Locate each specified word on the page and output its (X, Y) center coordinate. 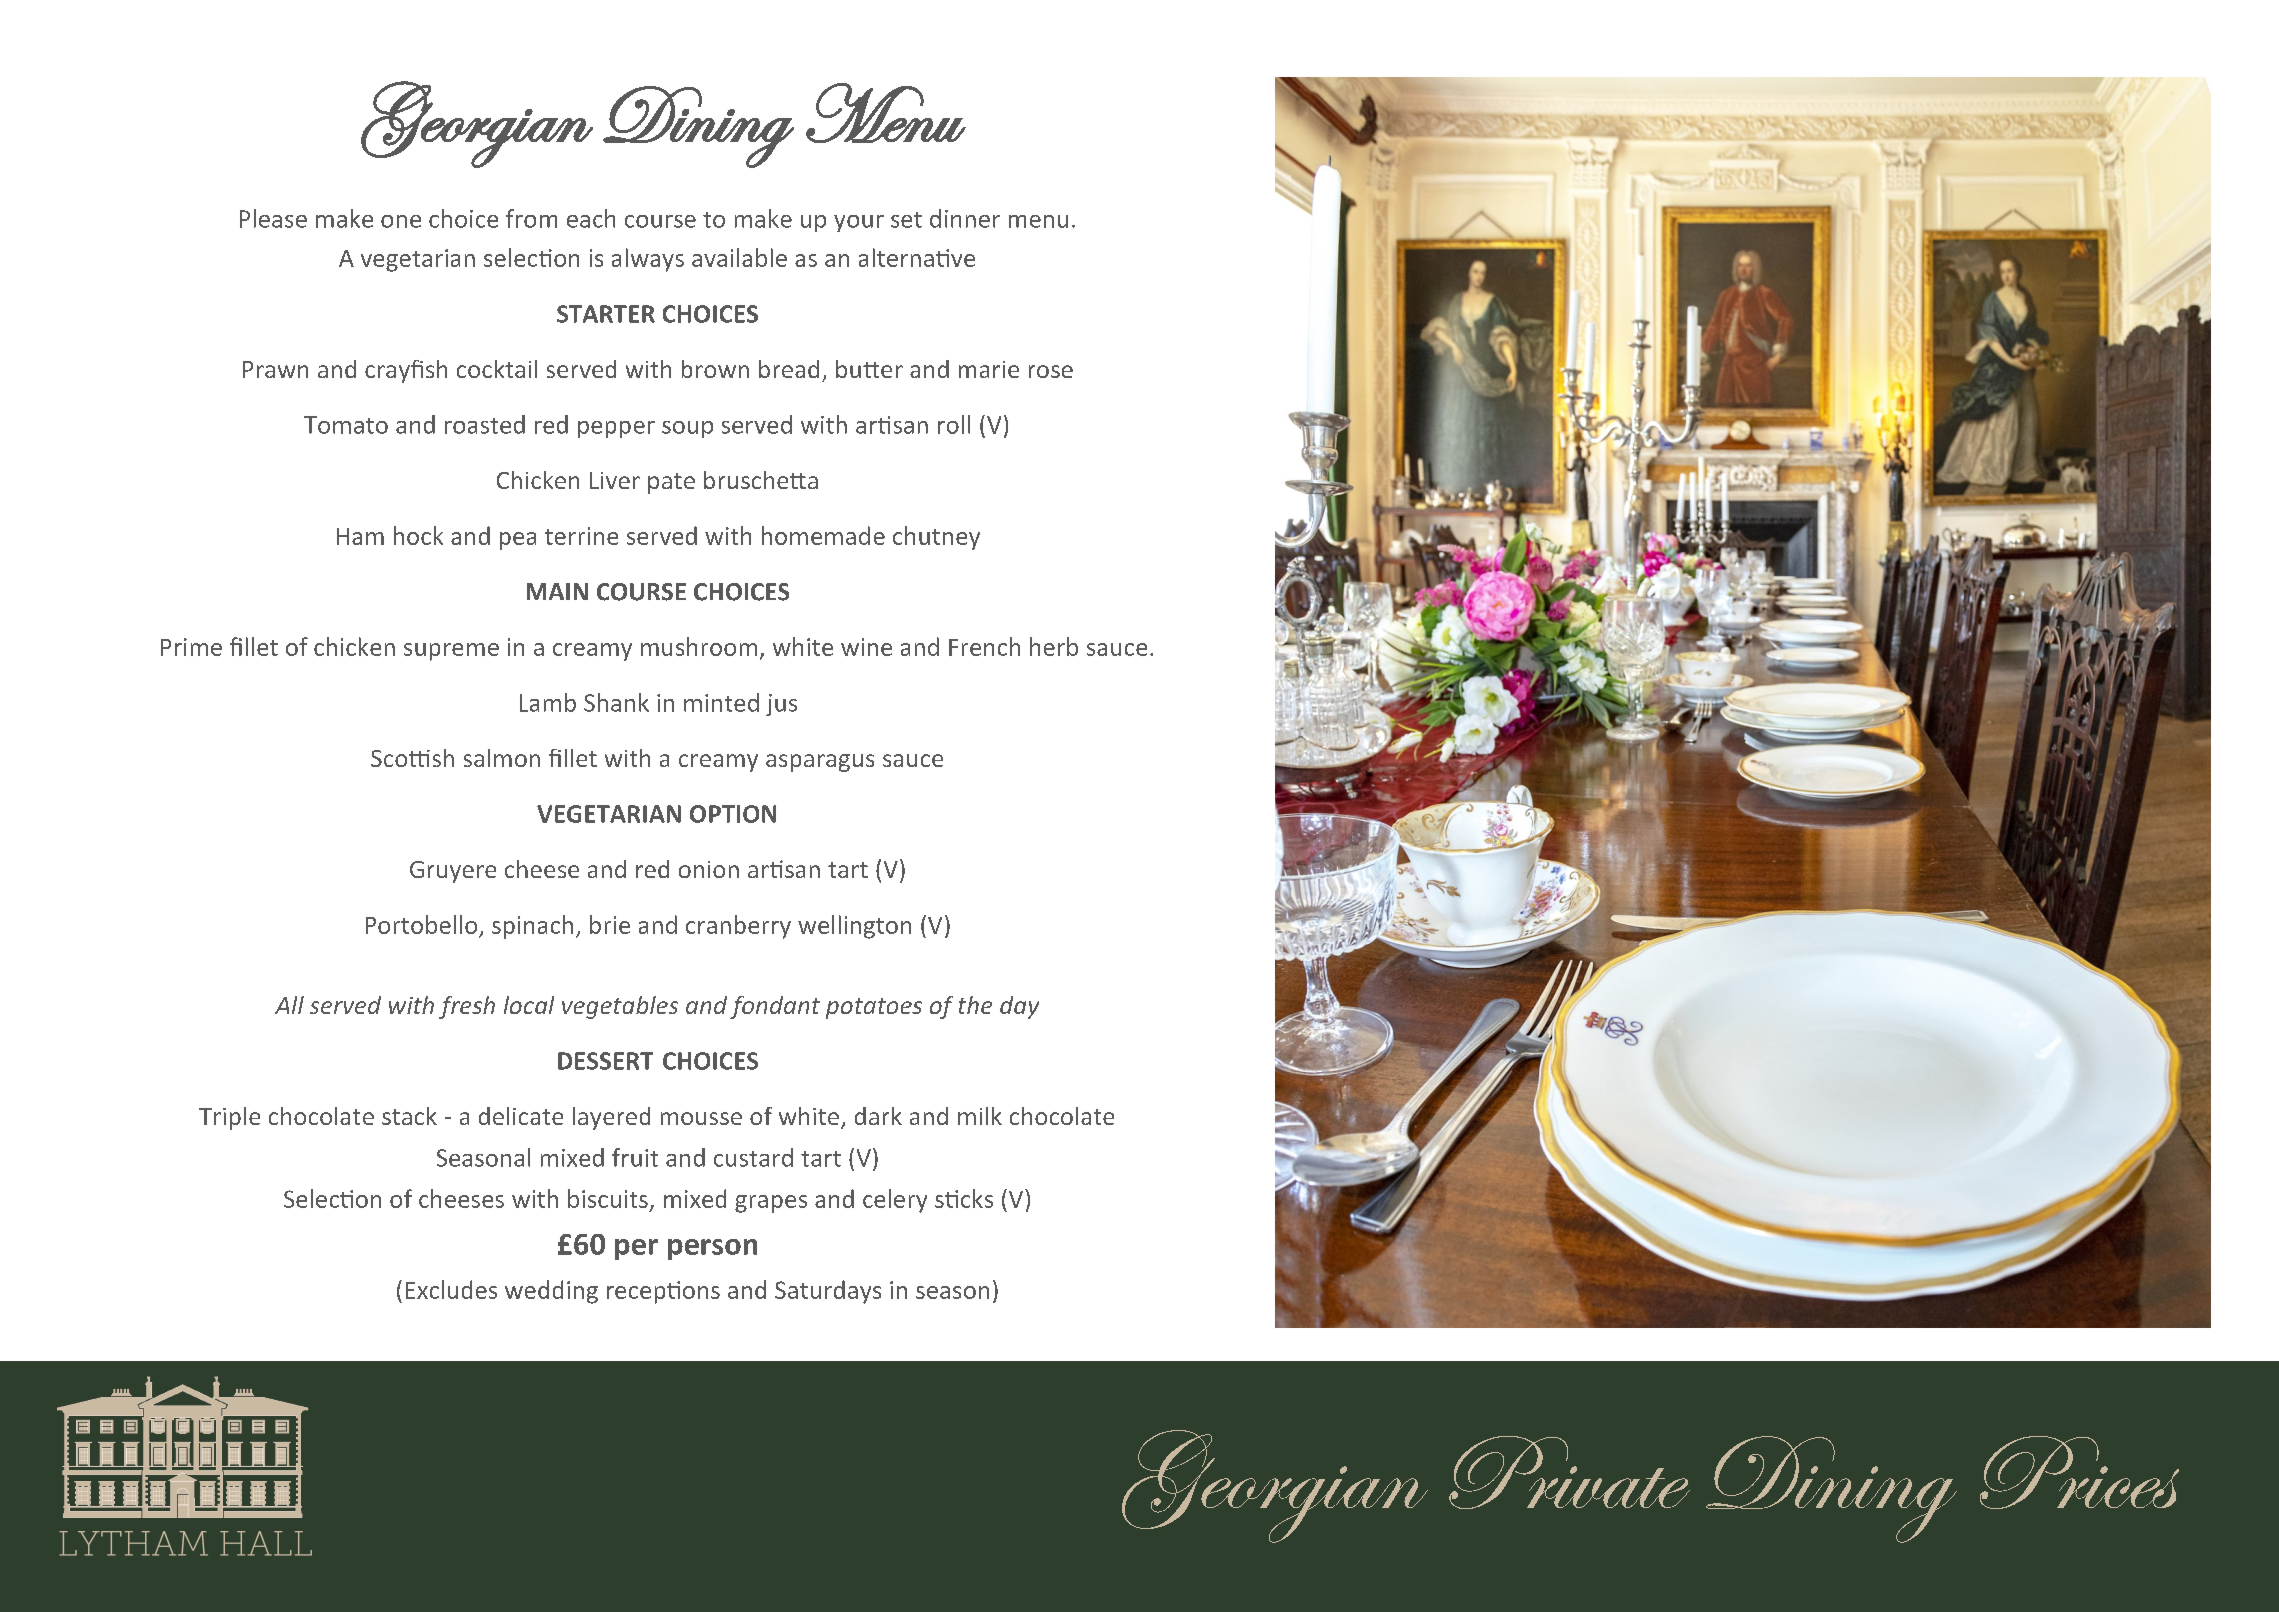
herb (1054, 646)
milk (980, 1116)
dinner (965, 218)
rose (1051, 371)
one (401, 221)
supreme (451, 652)
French (984, 646)
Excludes (451, 1289)
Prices (2079, 1472)
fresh (467, 1007)
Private (1569, 1472)
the (975, 1005)
